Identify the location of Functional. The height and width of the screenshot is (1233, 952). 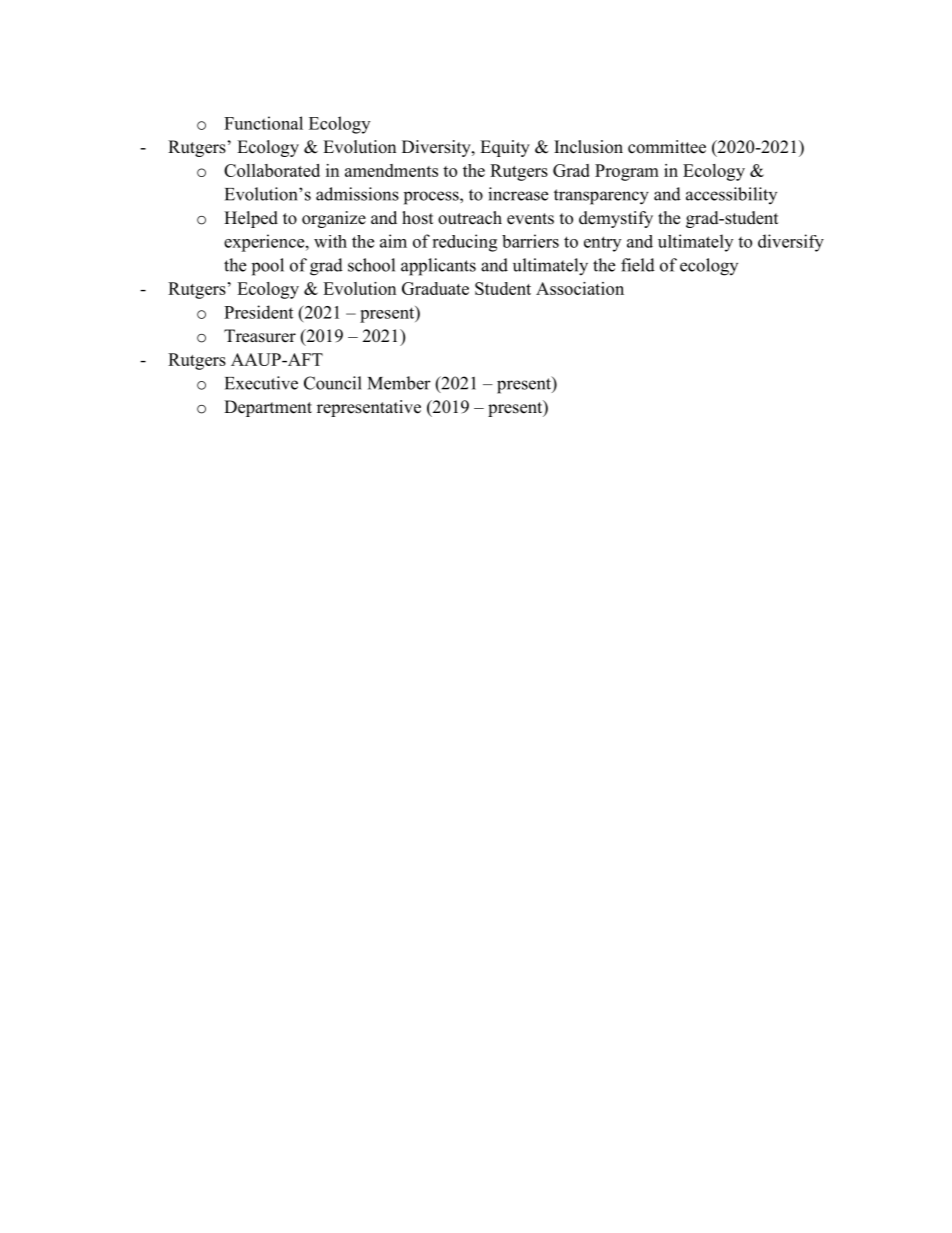
(263, 123).
